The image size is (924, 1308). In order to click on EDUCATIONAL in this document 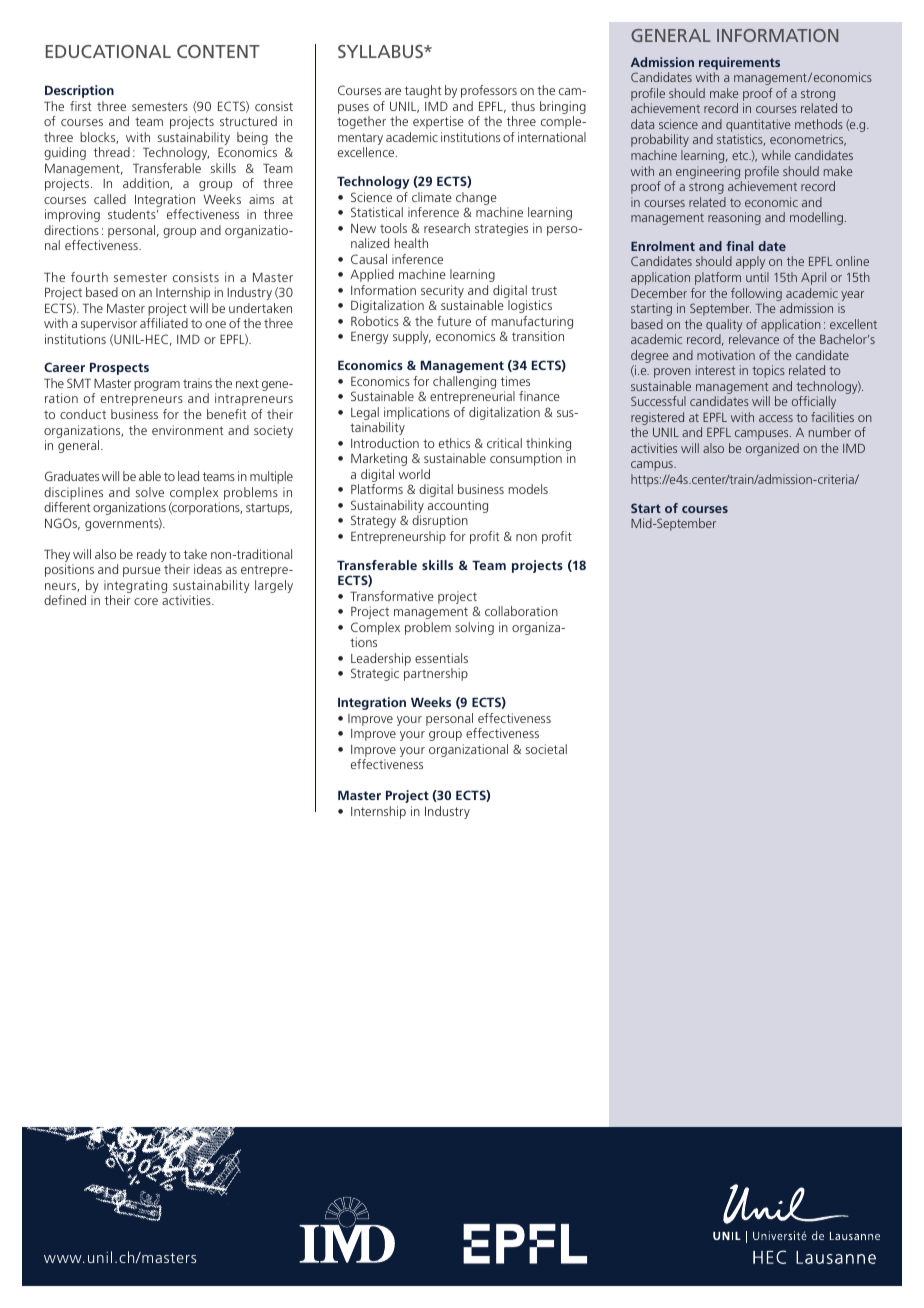, I will do `click(108, 51)`.
